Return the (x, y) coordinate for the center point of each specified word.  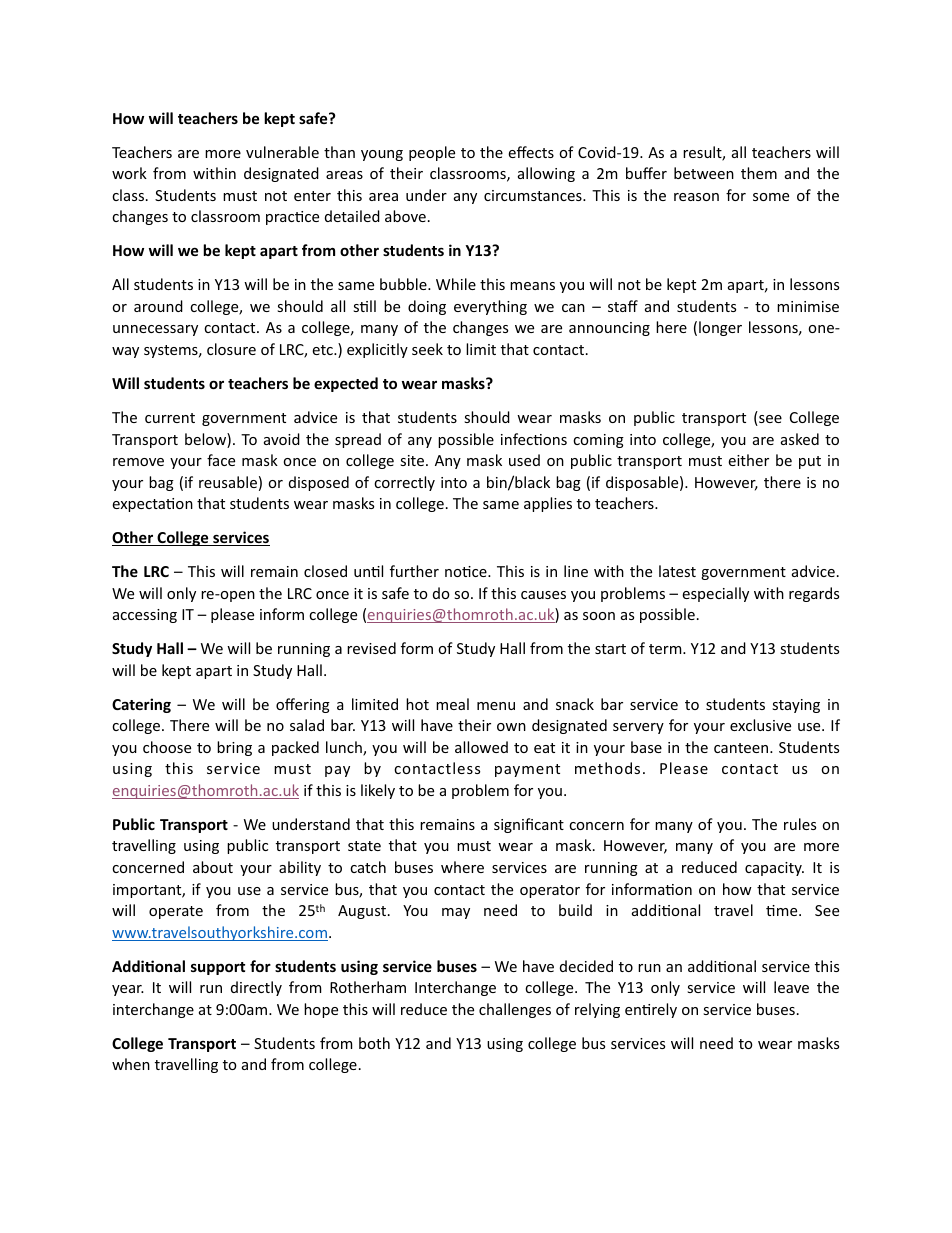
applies (548, 504)
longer (720, 328)
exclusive (760, 725)
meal (452, 704)
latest (677, 571)
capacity (774, 869)
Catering (141, 705)
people (432, 153)
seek (427, 349)
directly (256, 988)
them (759, 173)
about (213, 867)
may (456, 913)
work (129, 173)
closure (231, 349)
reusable (228, 482)
